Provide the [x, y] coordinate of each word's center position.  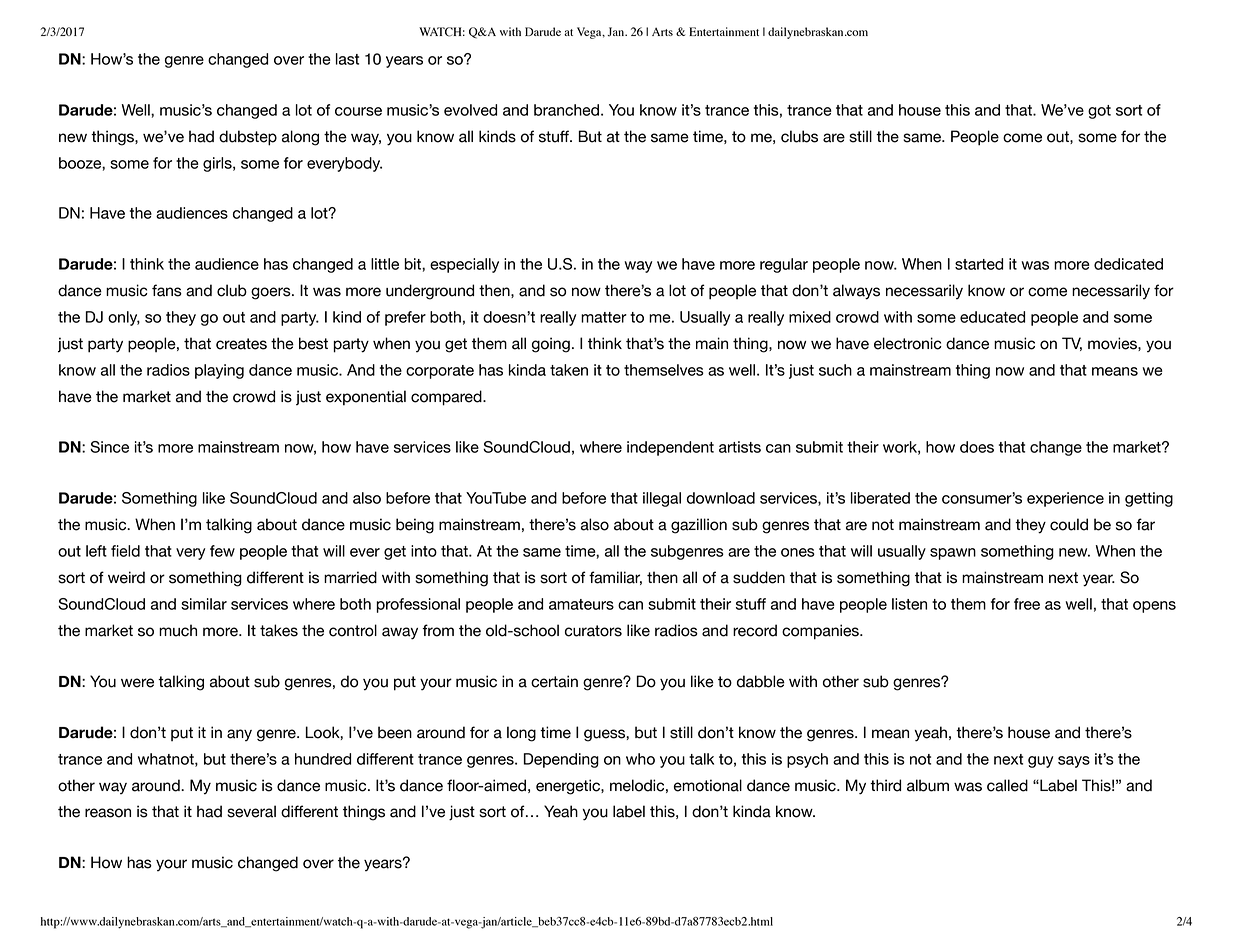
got [1099, 112]
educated [992, 317]
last [347, 59]
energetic [569, 787]
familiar [615, 578]
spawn [953, 554]
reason [108, 813]
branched [566, 110]
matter [604, 317]
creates [241, 344]
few [222, 551]
